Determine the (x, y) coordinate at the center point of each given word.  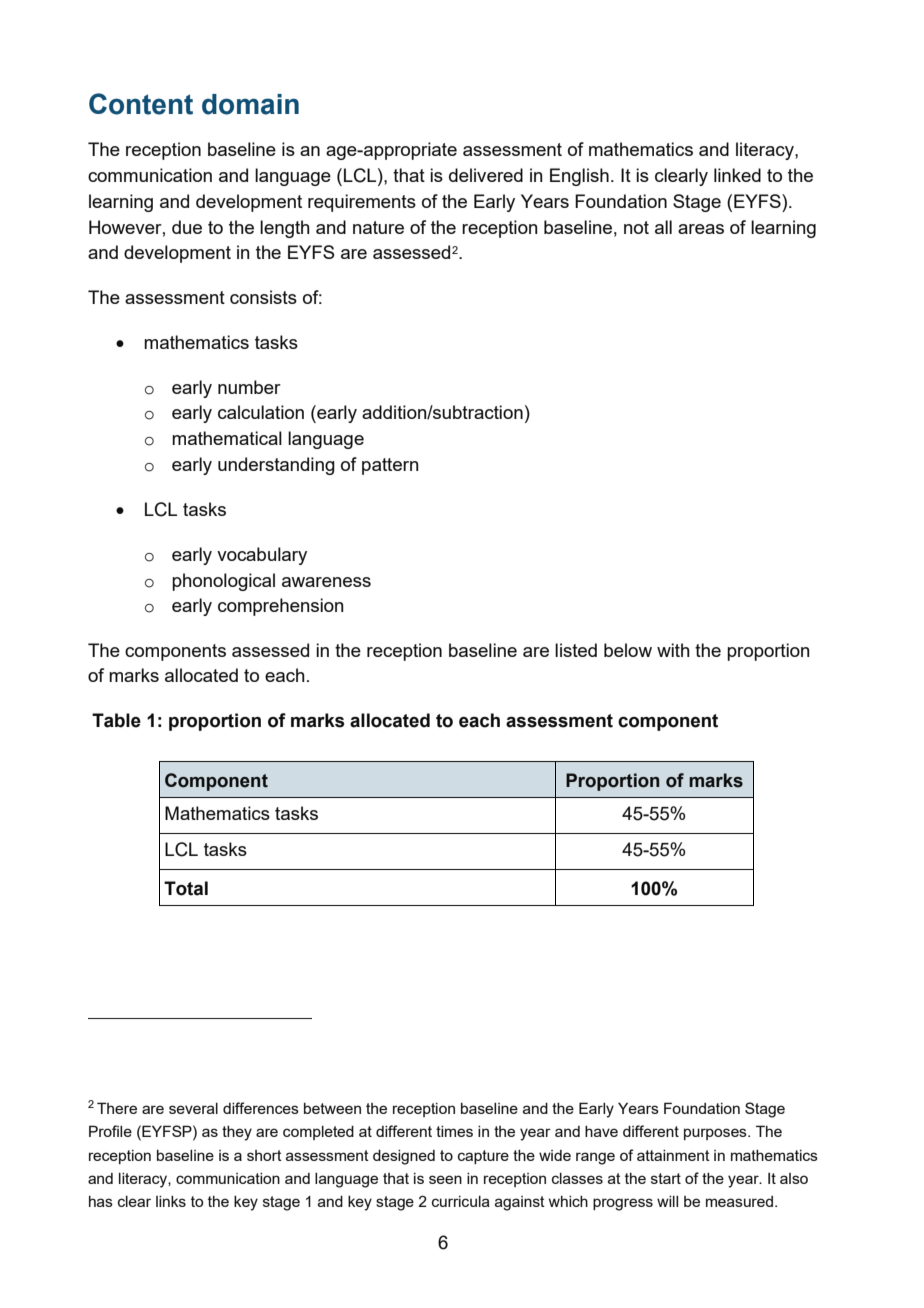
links (171, 1201)
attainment (673, 1155)
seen (445, 1179)
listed (576, 650)
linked (737, 175)
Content (141, 104)
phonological (223, 582)
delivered (486, 175)
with (673, 650)
